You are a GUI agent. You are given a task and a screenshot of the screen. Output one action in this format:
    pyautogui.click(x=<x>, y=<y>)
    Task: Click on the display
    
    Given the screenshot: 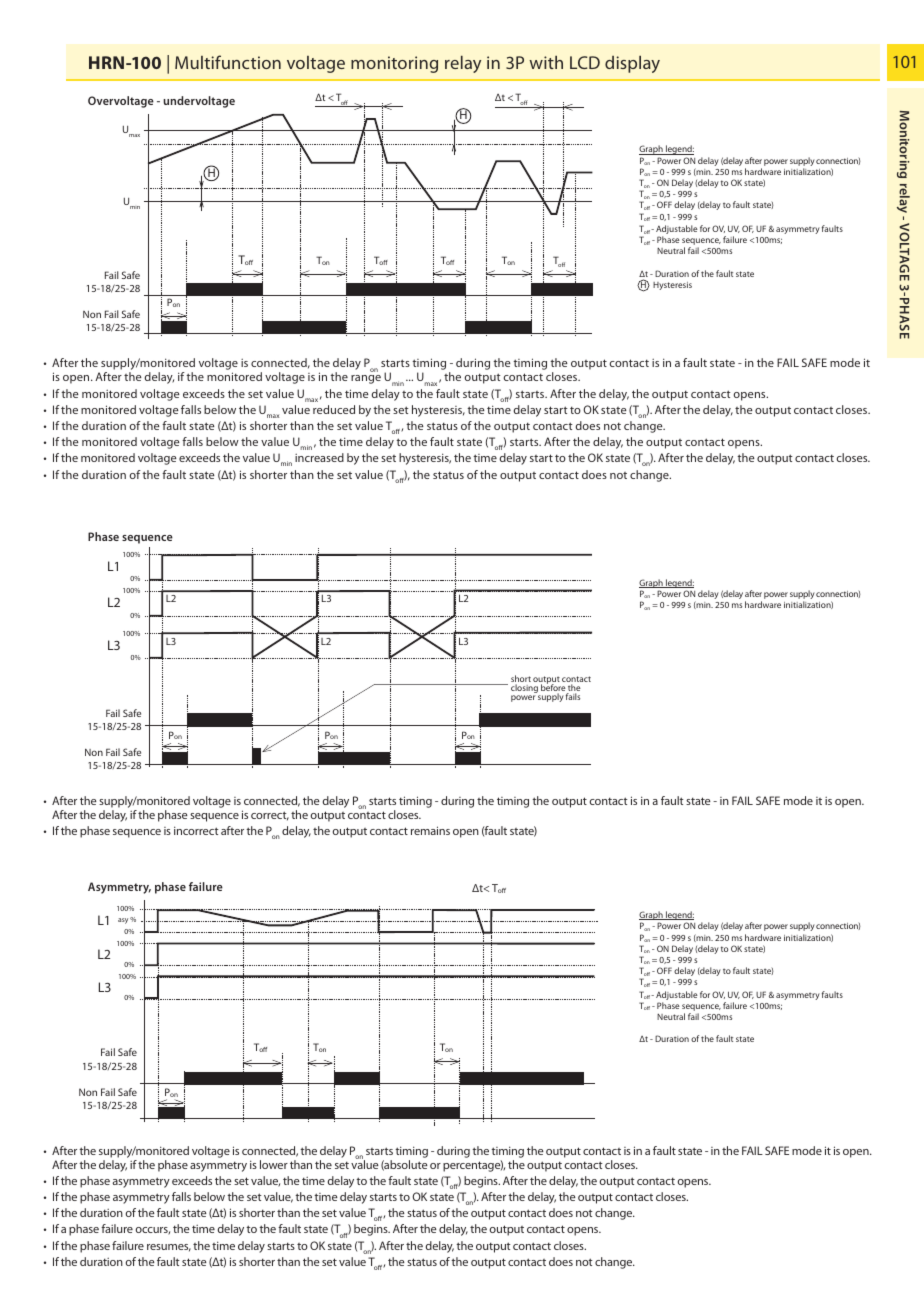 What is the action you would take?
    pyautogui.click(x=632, y=64)
